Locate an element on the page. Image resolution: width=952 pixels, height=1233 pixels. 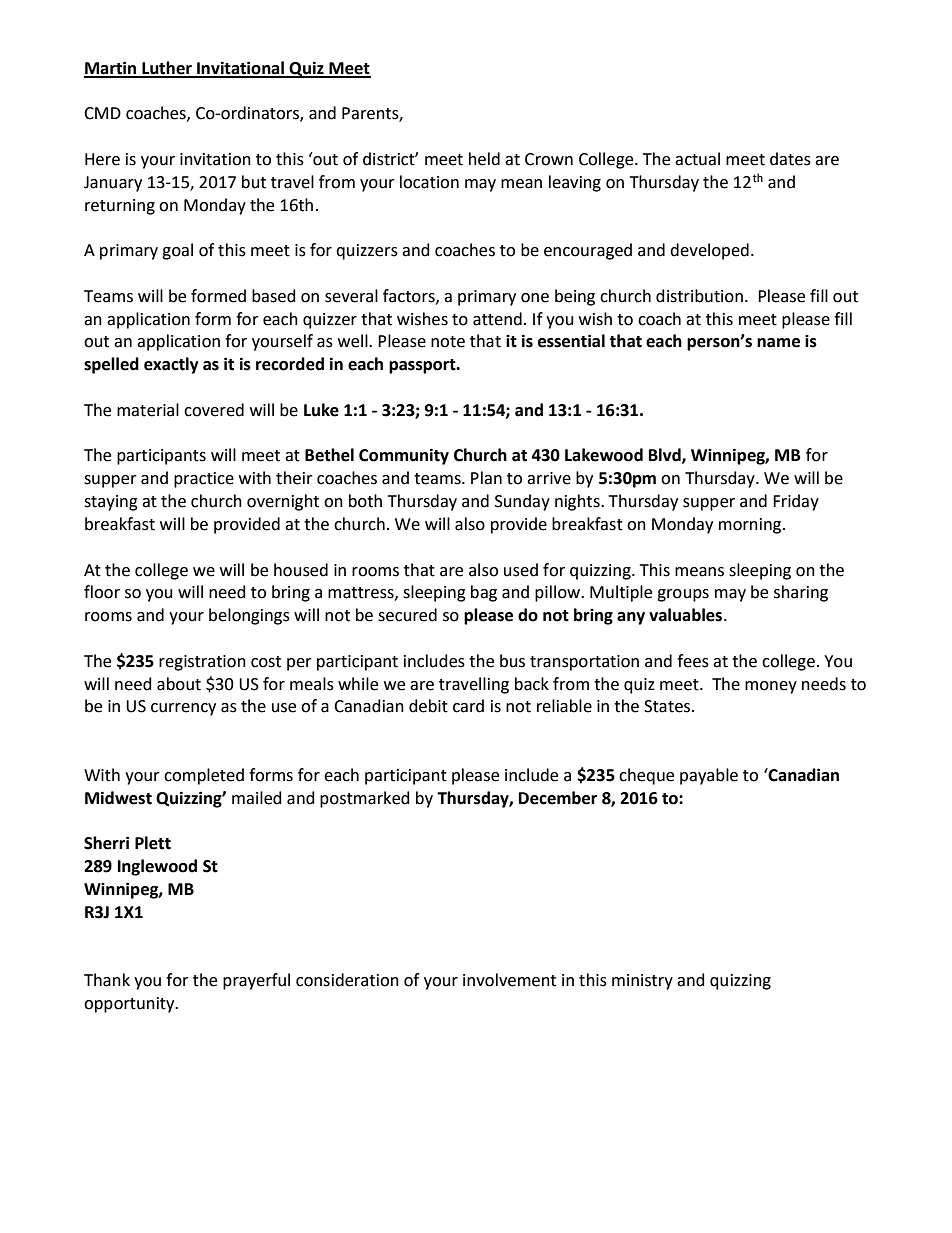
morning is located at coordinates (751, 526).
